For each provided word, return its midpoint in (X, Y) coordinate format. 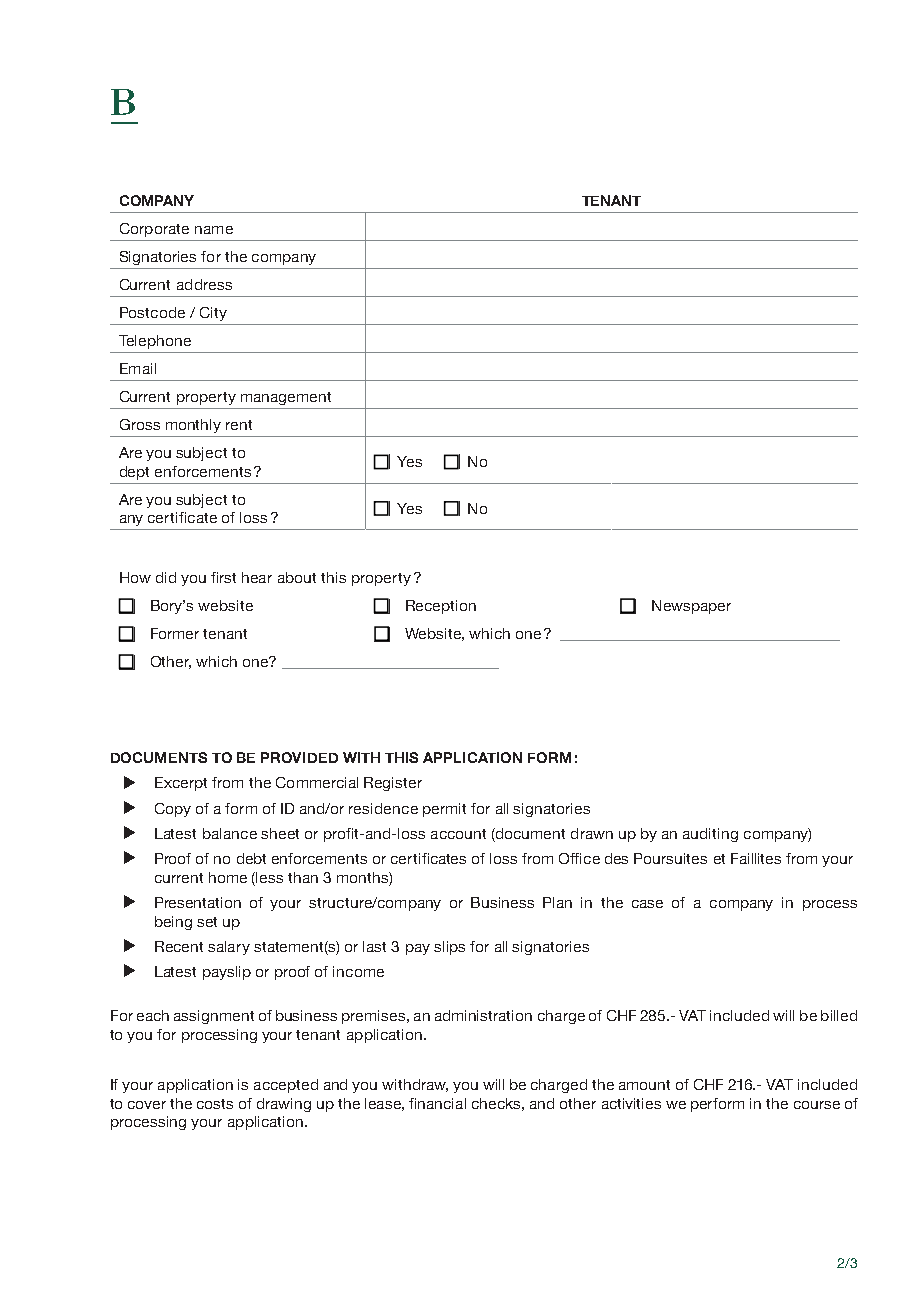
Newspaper (691, 607)
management (286, 398)
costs (215, 1104)
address (204, 284)
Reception (441, 607)
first (223, 577)
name (214, 230)
